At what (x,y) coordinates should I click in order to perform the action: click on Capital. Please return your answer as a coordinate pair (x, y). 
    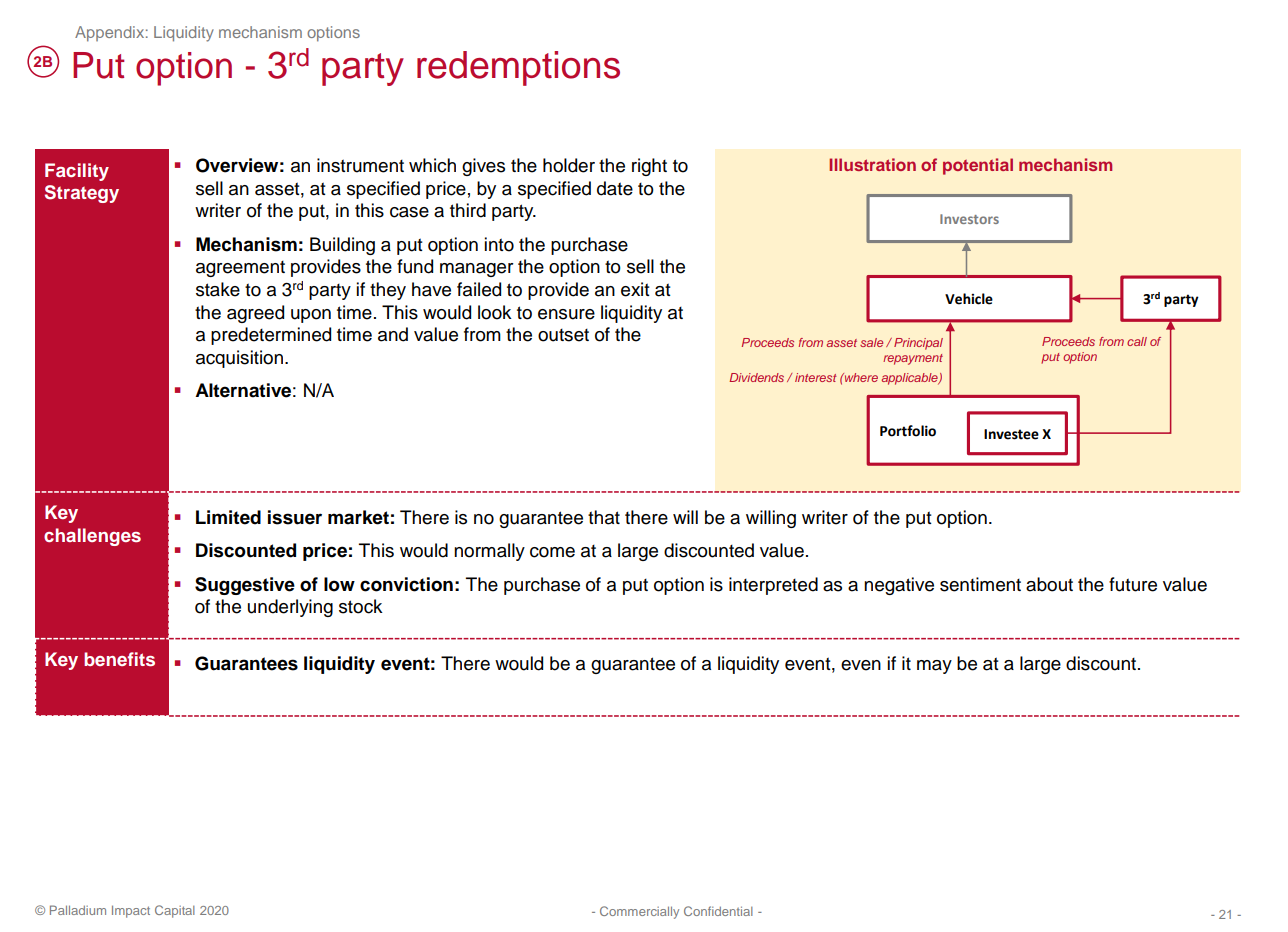
    Looking at the image, I should click on (175, 911).
